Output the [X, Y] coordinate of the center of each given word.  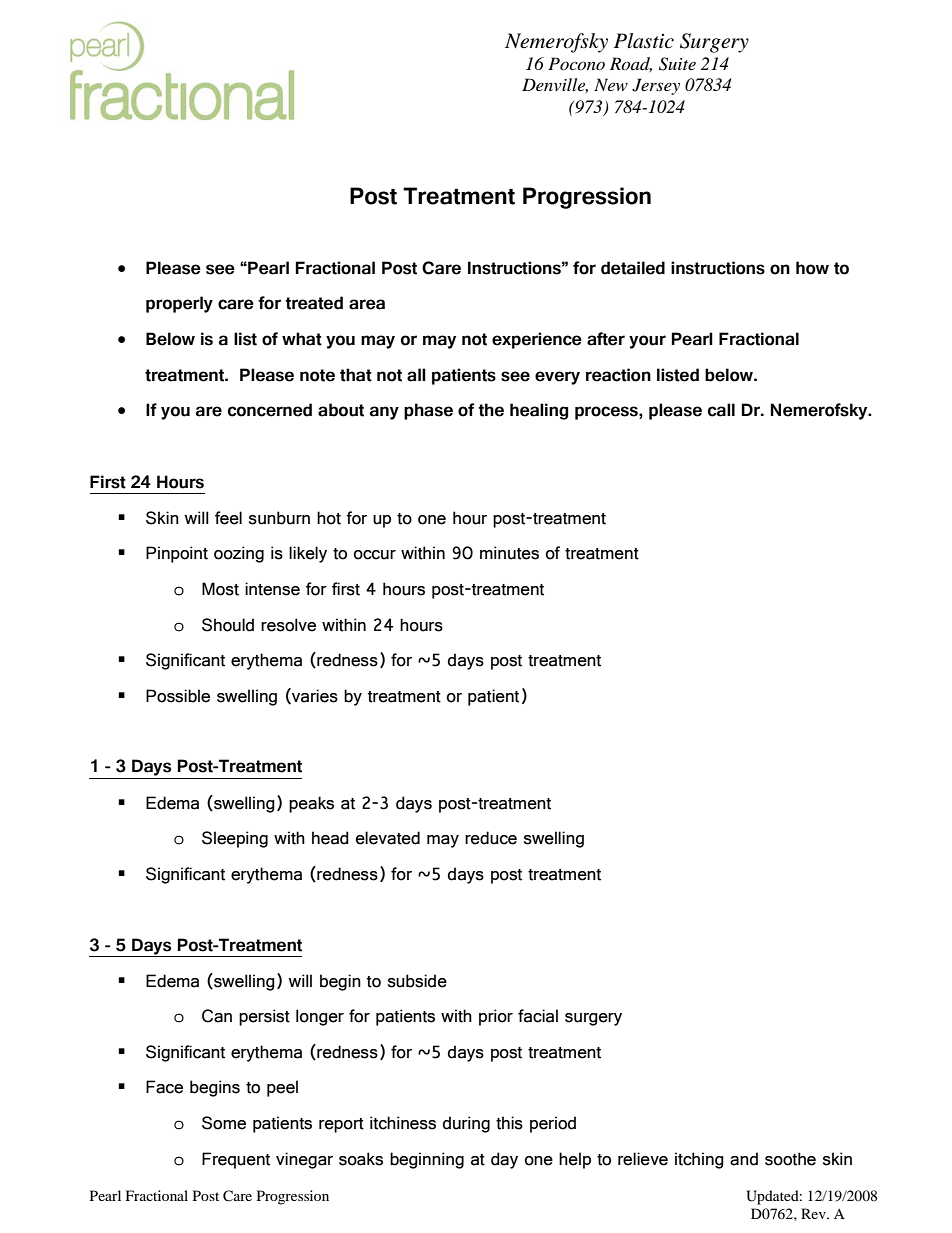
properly [179, 304]
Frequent [236, 1160]
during [466, 1124]
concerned [270, 410]
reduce [491, 838]
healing [539, 411]
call [721, 410]
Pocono [576, 63]
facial [538, 1016]
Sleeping [235, 839]
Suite [677, 64]
